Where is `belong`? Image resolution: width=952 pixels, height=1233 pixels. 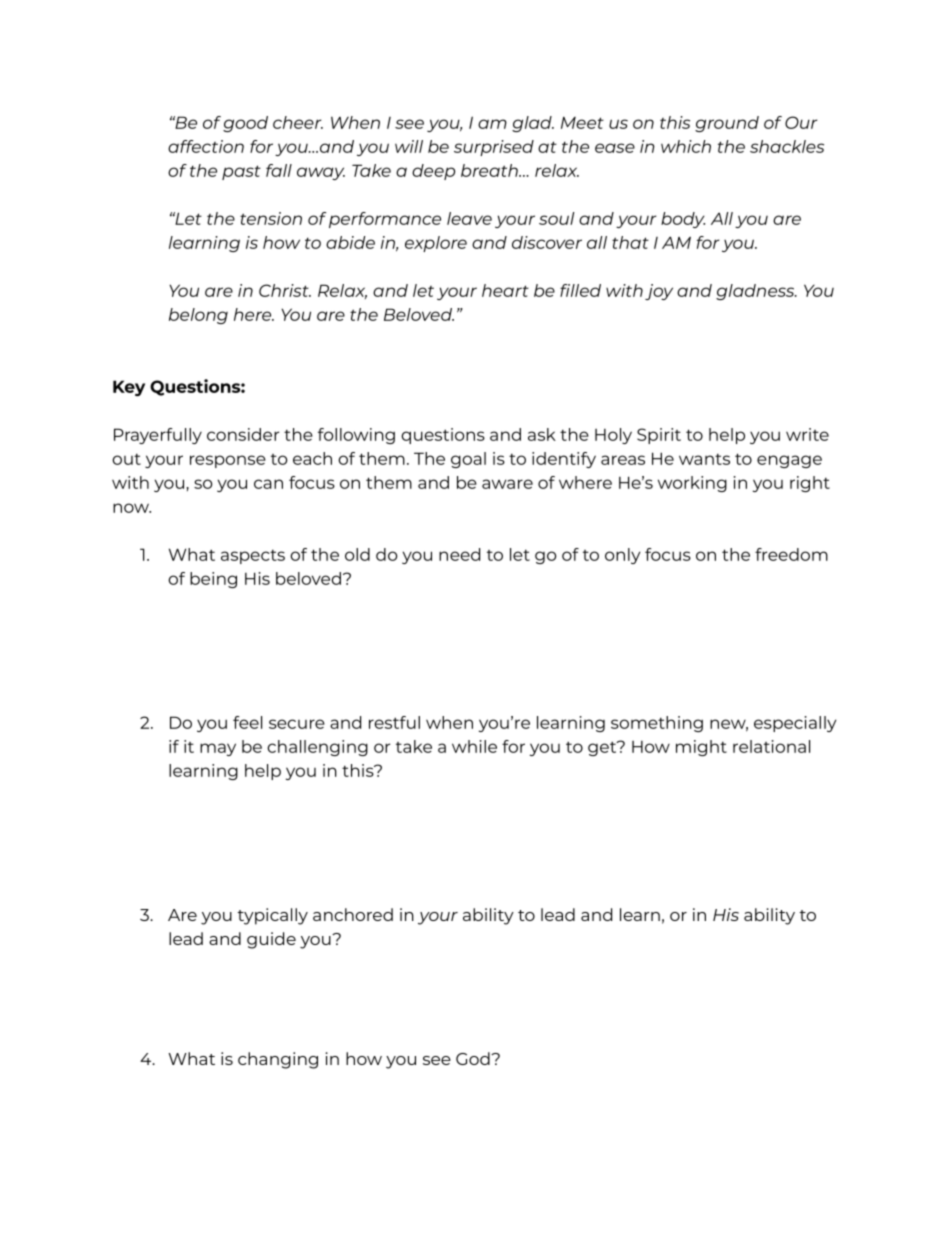 belong is located at coordinates (198, 316).
